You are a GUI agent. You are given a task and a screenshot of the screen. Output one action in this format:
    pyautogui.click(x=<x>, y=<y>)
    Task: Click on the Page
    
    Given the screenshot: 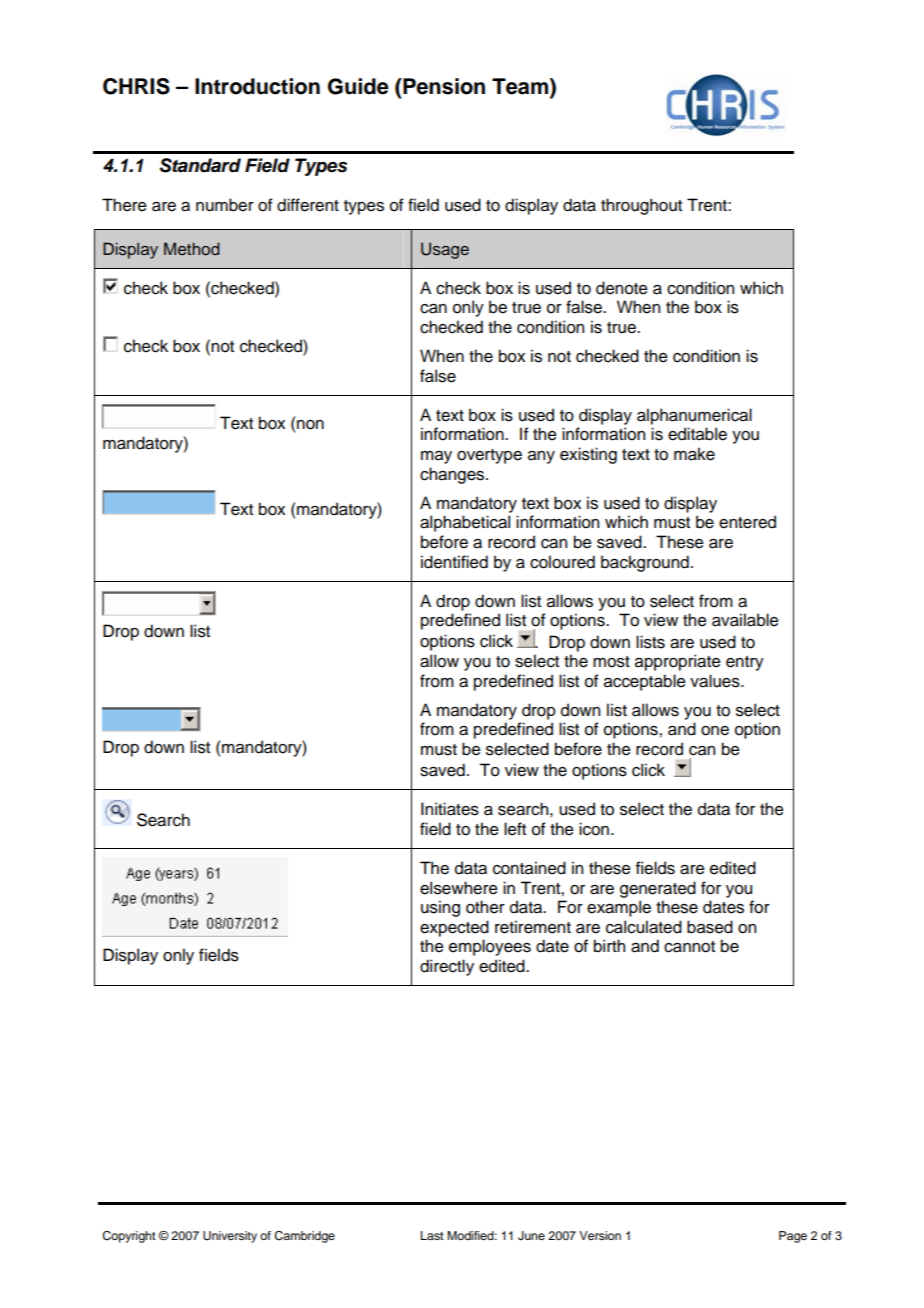 What is the action you would take?
    pyautogui.click(x=793, y=1237)
